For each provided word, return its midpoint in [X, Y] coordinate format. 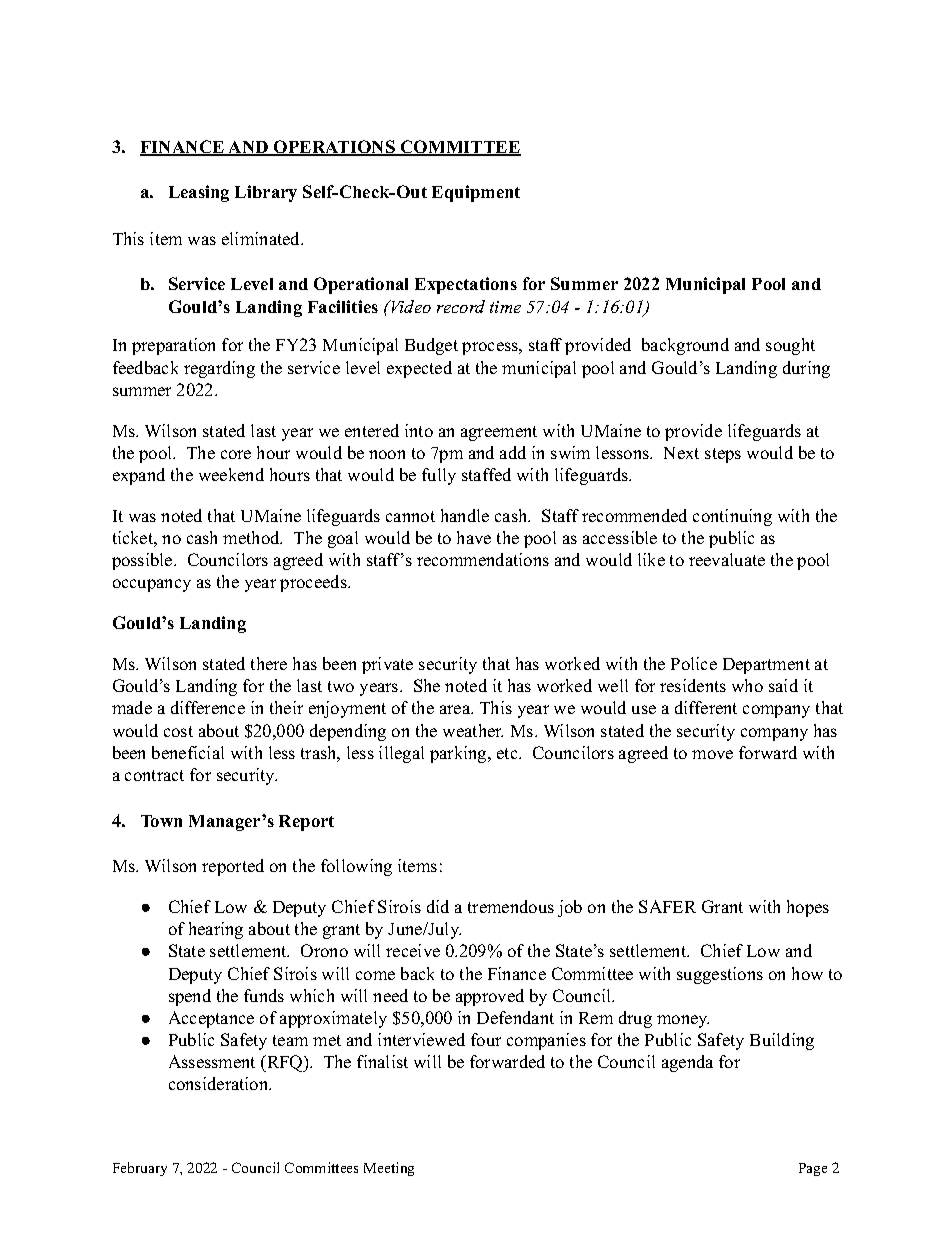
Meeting [389, 1169]
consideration [220, 1083]
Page [813, 1169]
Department [766, 666]
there [269, 663]
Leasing [199, 193]
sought [790, 346]
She [427, 685]
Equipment [476, 193]
